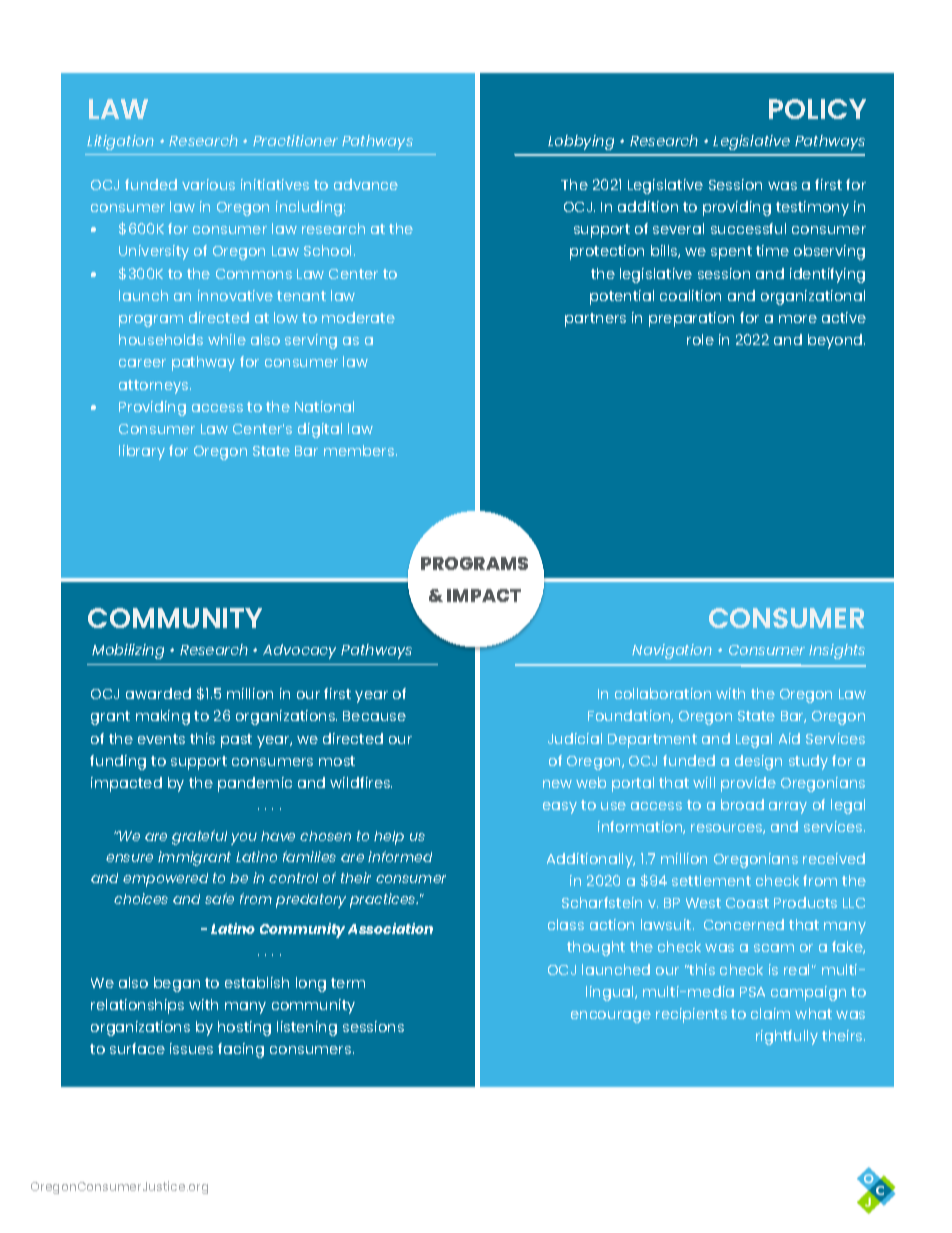  Describe the element at coordinates (837, 651) in the screenshot. I see `Insights` at that location.
